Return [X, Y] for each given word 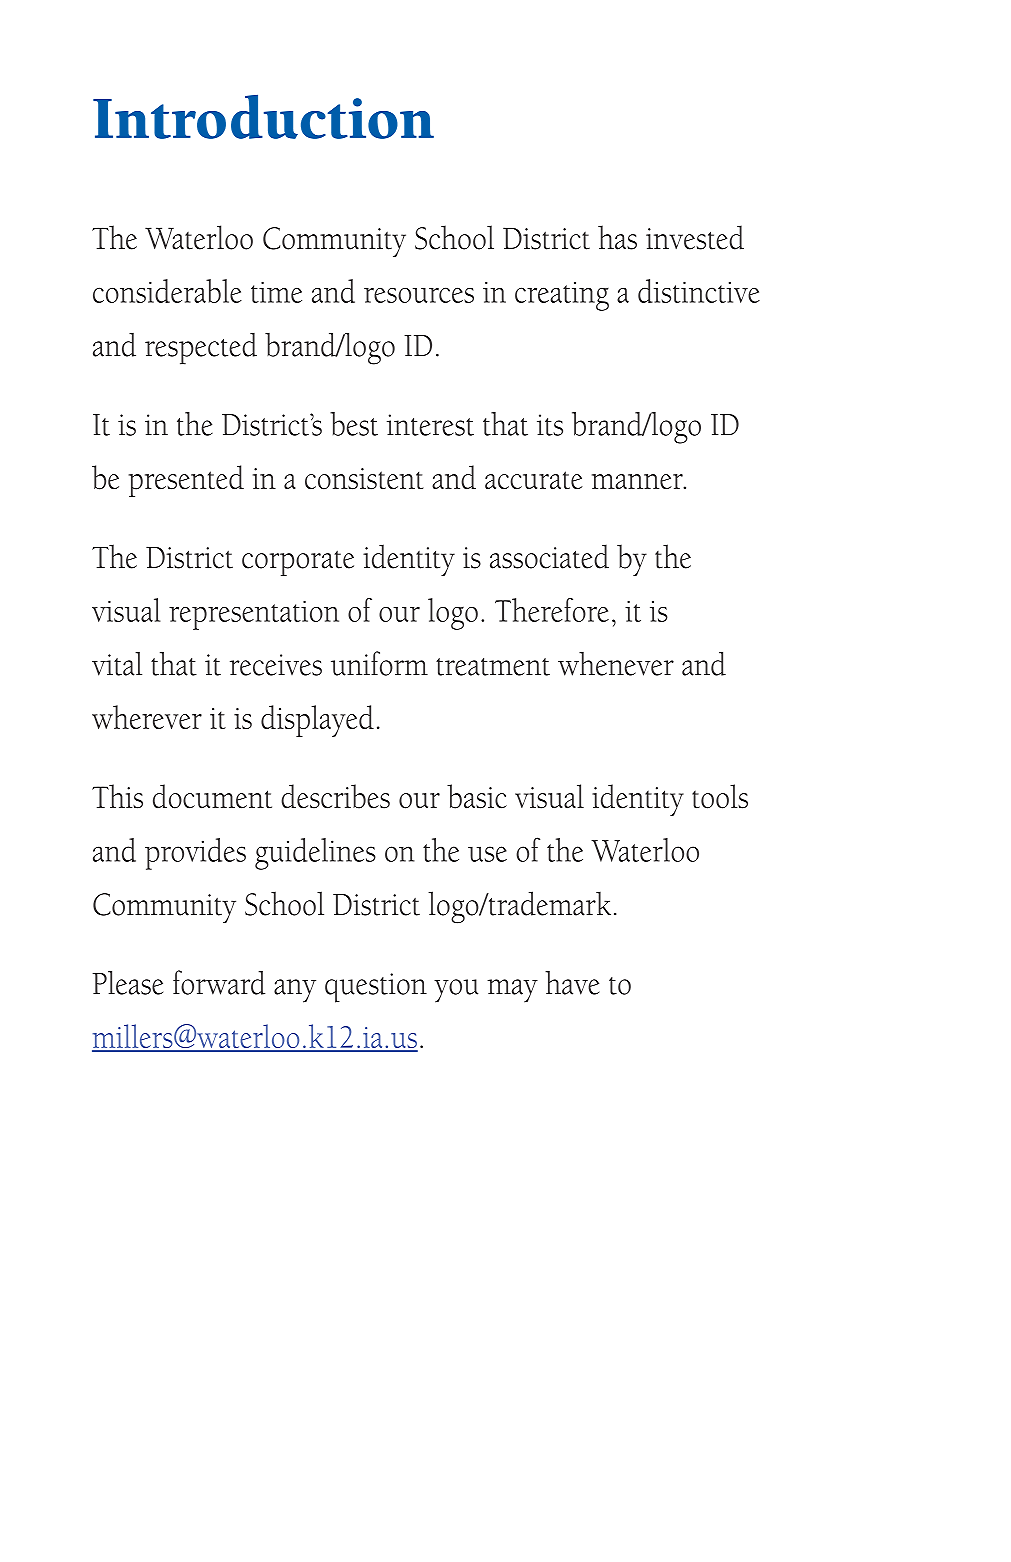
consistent [364, 479]
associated [549, 556]
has [617, 237]
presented [186, 481]
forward [219, 982]
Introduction [263, 116]
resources [419, 295]
